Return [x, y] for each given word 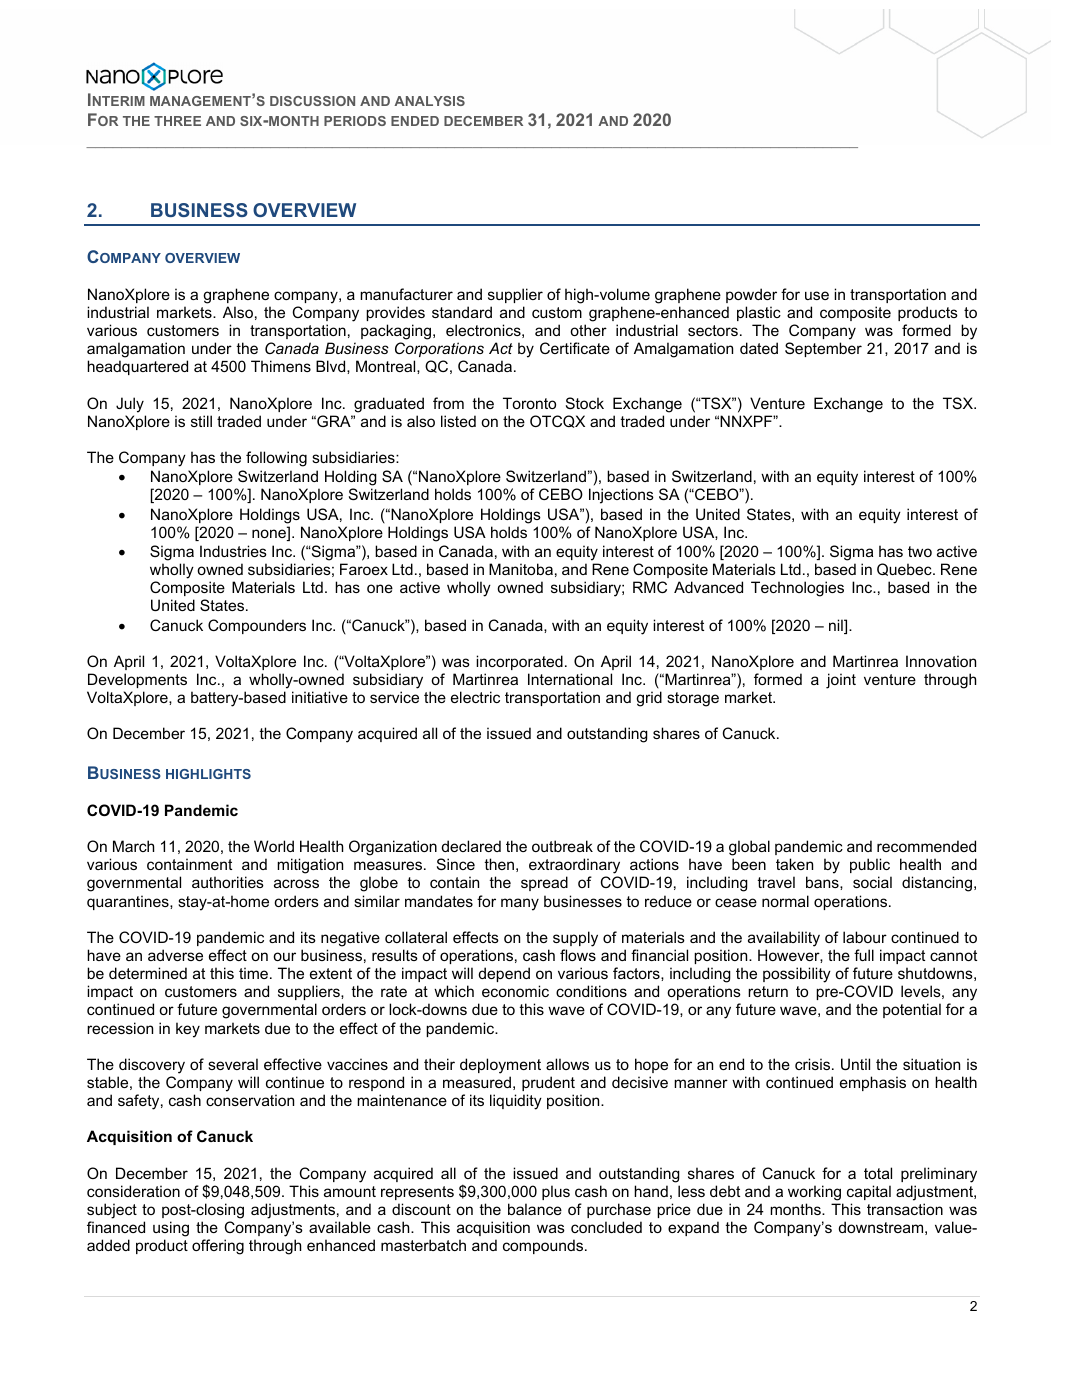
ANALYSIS [429, 101]
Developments [137, 680]
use [817, 295]
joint [841, 681]
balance [535, 1209]
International [570, 679]
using [171, 1229]
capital [869, 1192]
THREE [177, 121]
